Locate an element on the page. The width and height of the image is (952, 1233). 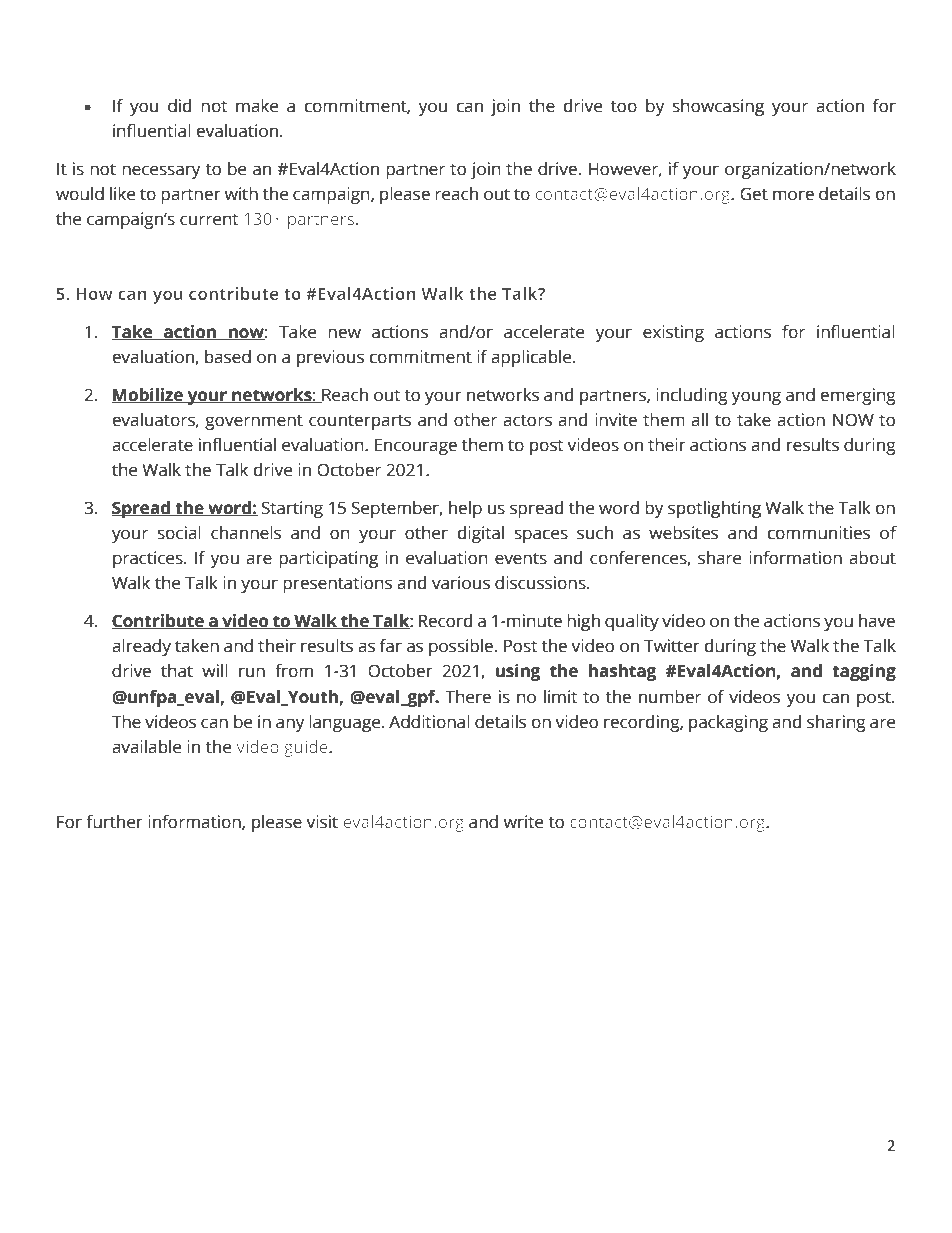
did is located at coordinates (179, 106).
